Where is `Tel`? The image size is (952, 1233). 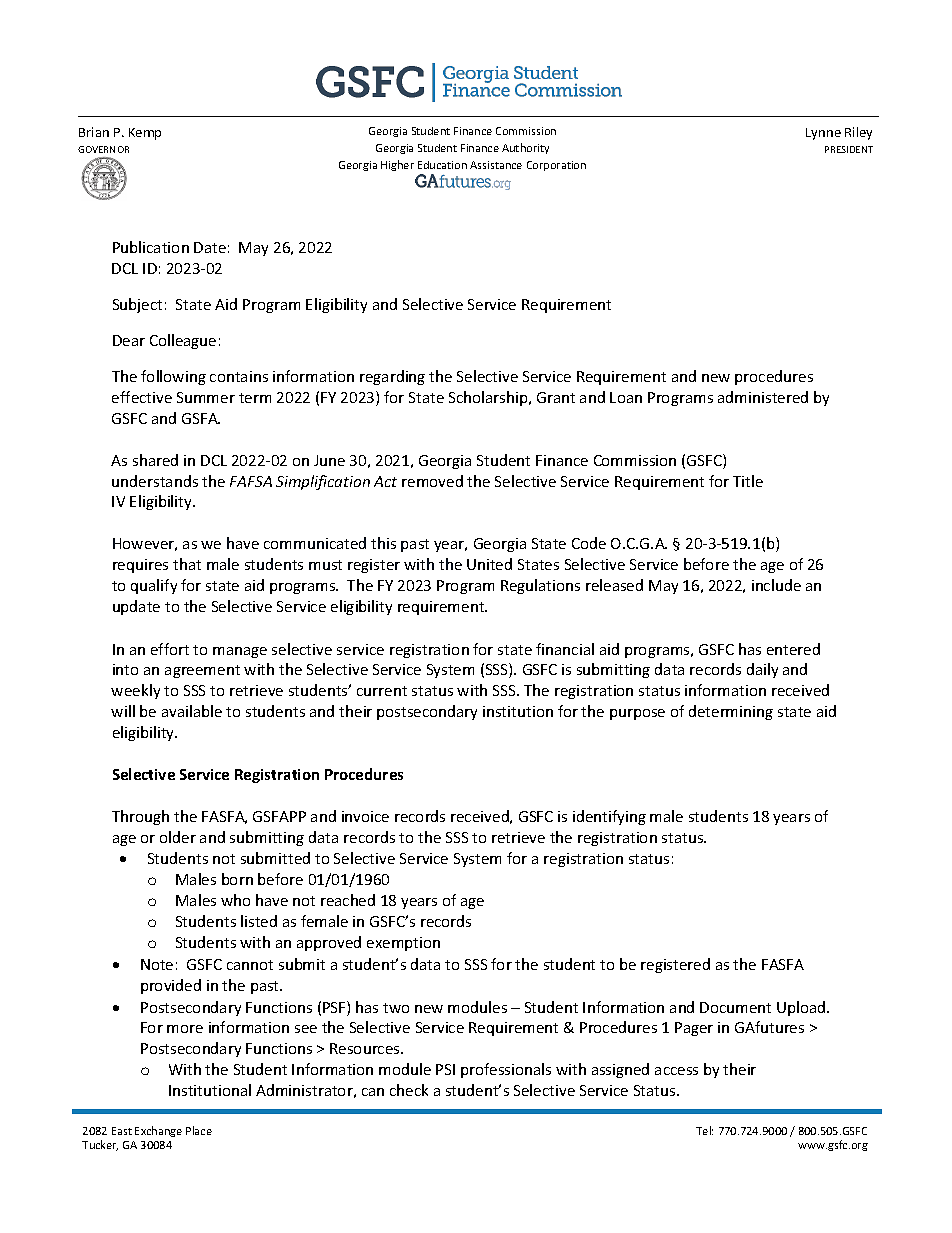 Tel is located at coordinates (704, 1130).
